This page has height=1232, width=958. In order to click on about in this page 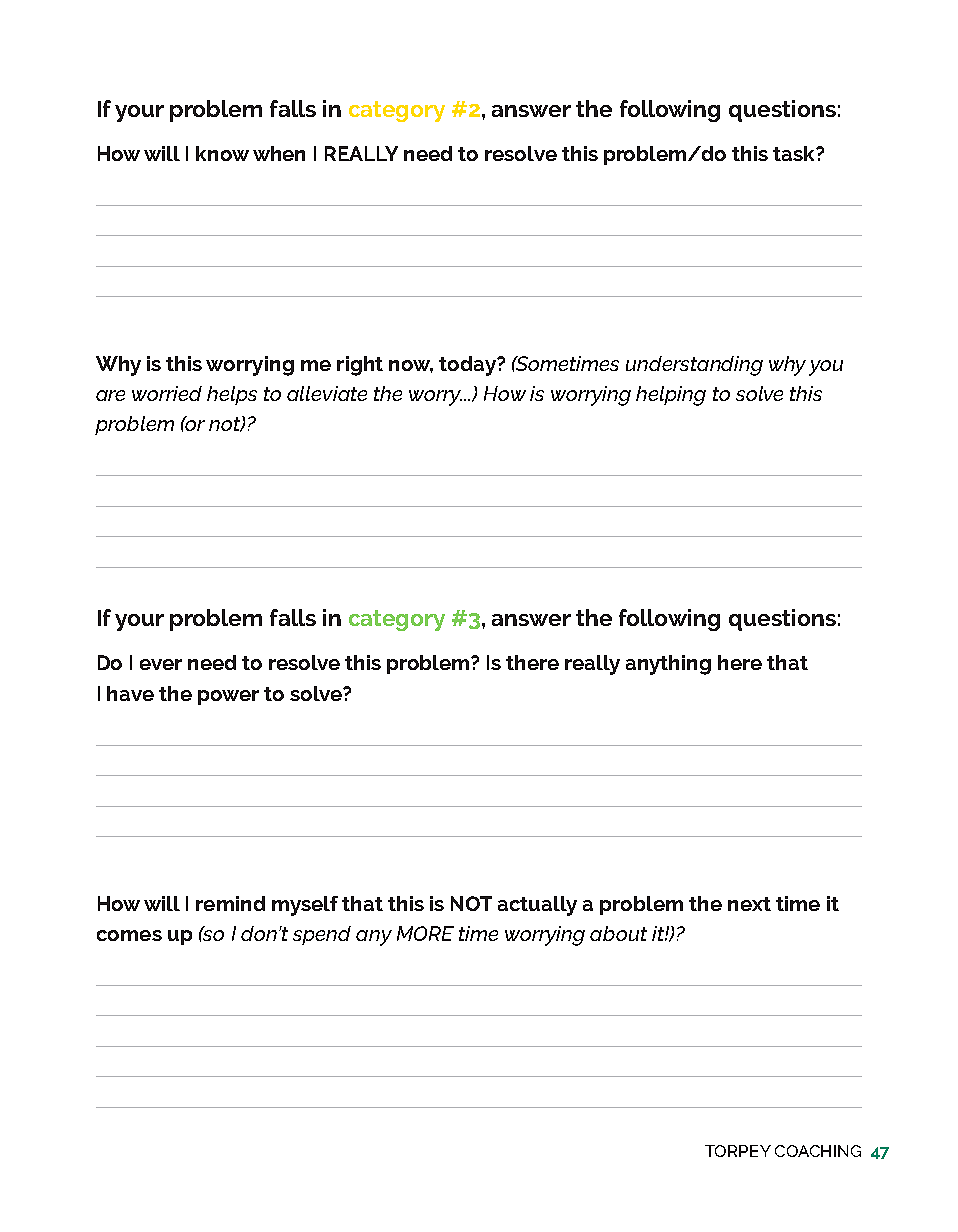, I will do `click(618, 933)`.
